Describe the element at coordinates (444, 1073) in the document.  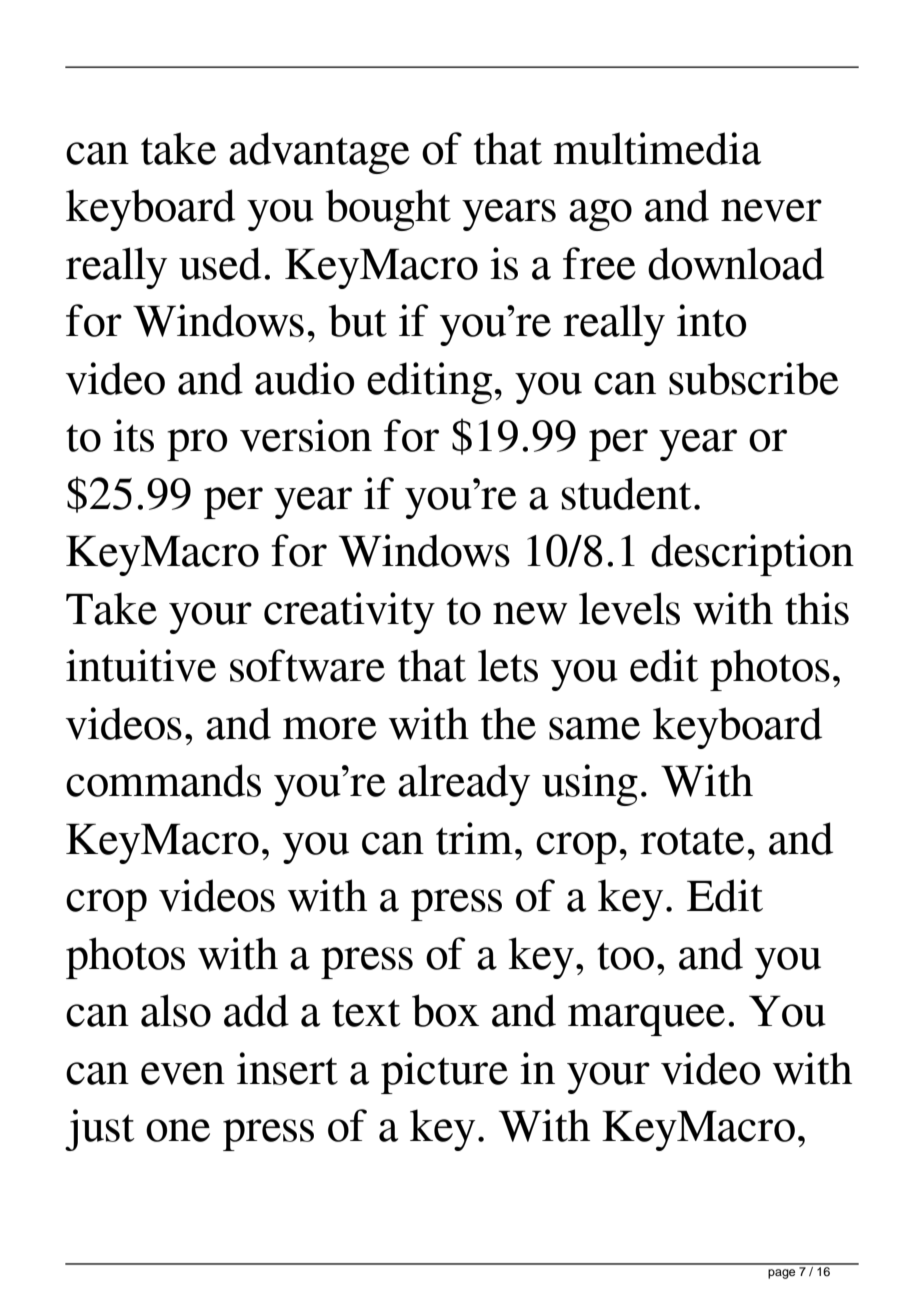
I see `picture` at that location.
